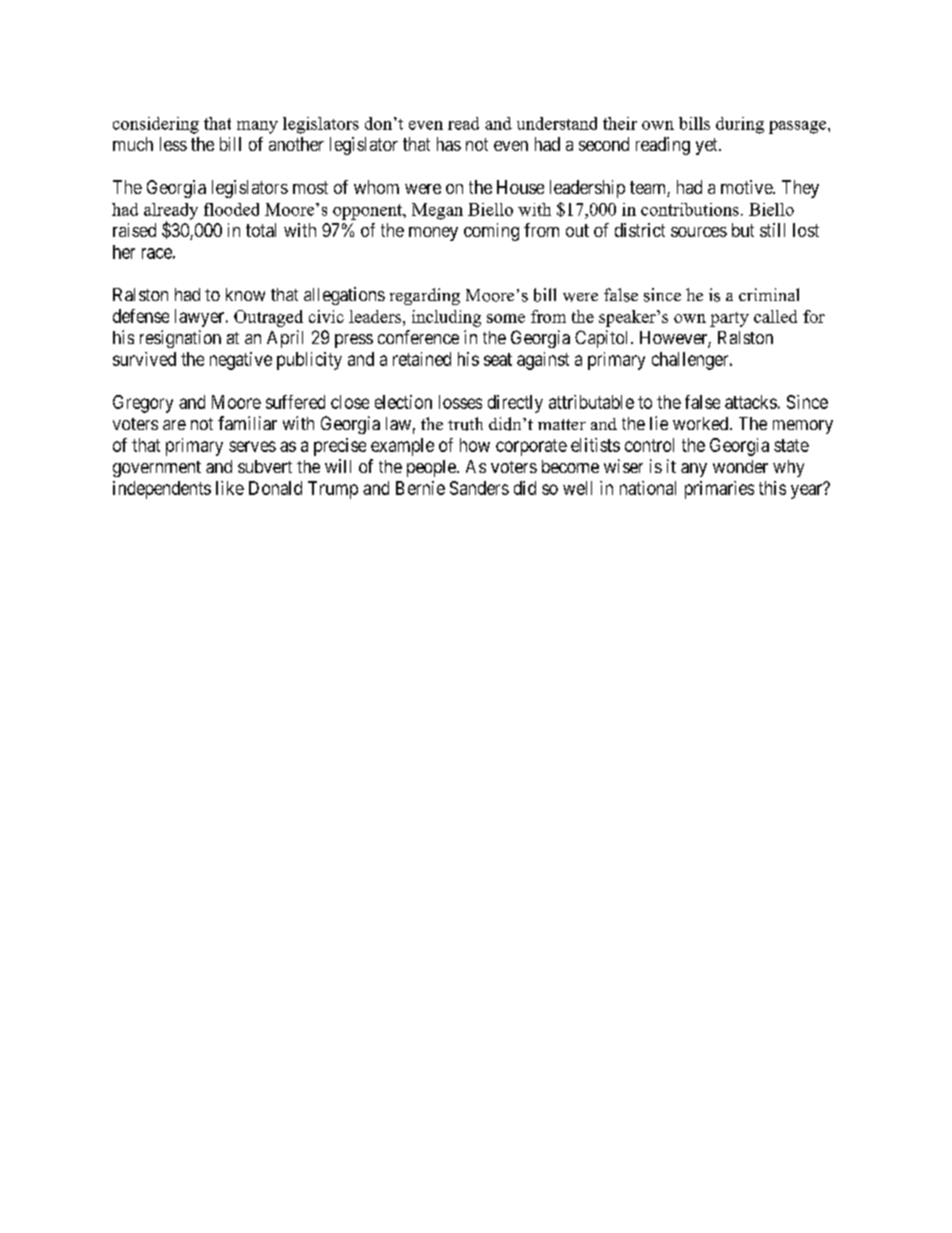 This document has width=952, height=1233. Describe the element at coordinates (230, 488) in the document. I see `like` at that location.
